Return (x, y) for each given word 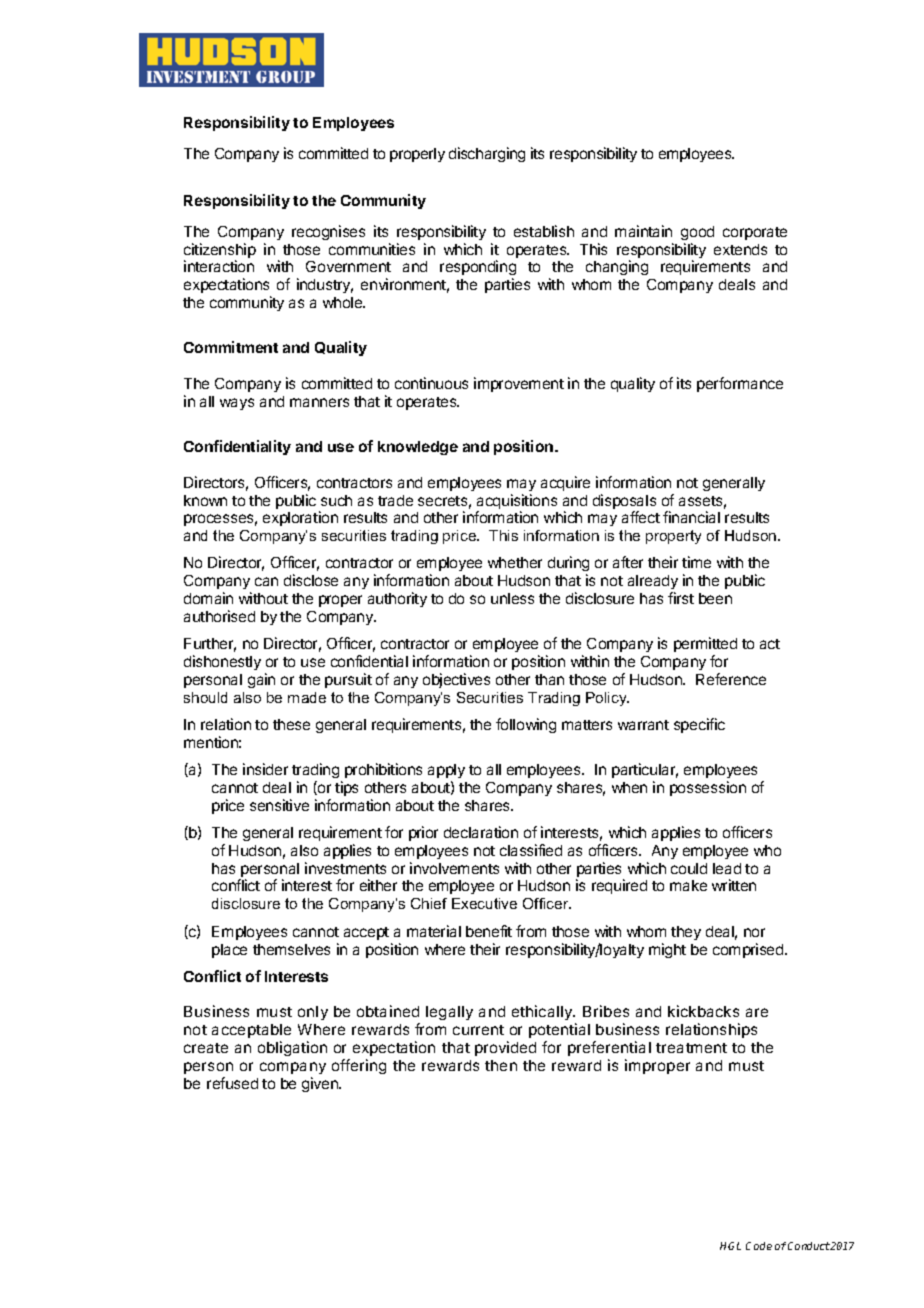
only (313, 1013)
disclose (311, 580)
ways (237, 404)
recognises (328, 232)
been (715, 598)
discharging (487, 154)
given (321, 1084)
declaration (481, 832)
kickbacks (703, 1011)
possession (708, 788)
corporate (755, 233)
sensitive (279, 805)
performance (740, 384)
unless (512, 598)
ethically (543, 1012)
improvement (519, 384)
